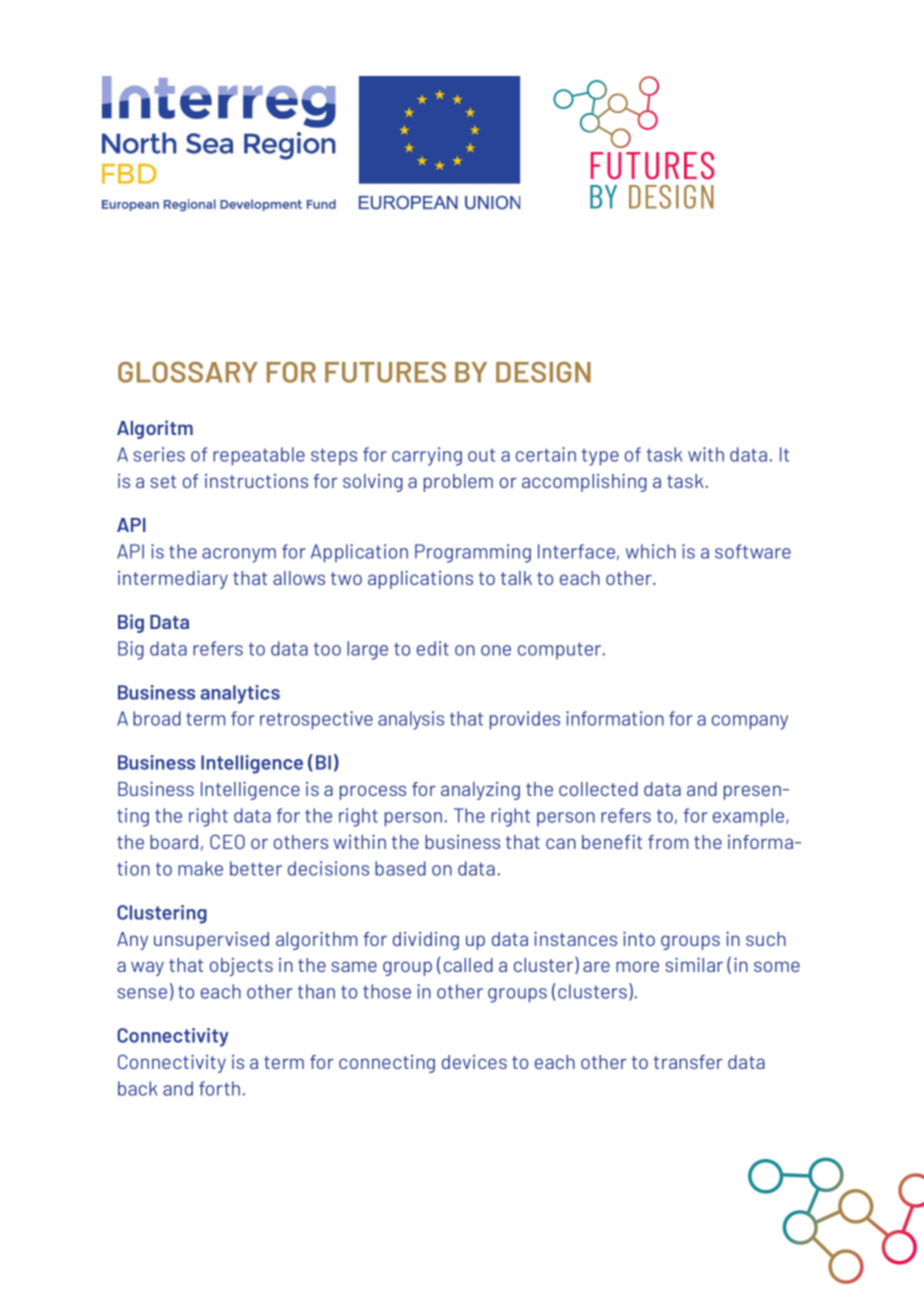  What do you see at coordinates (411, 720) in the screenshot?
I see `analysis` at bounding box center [411, 720].
